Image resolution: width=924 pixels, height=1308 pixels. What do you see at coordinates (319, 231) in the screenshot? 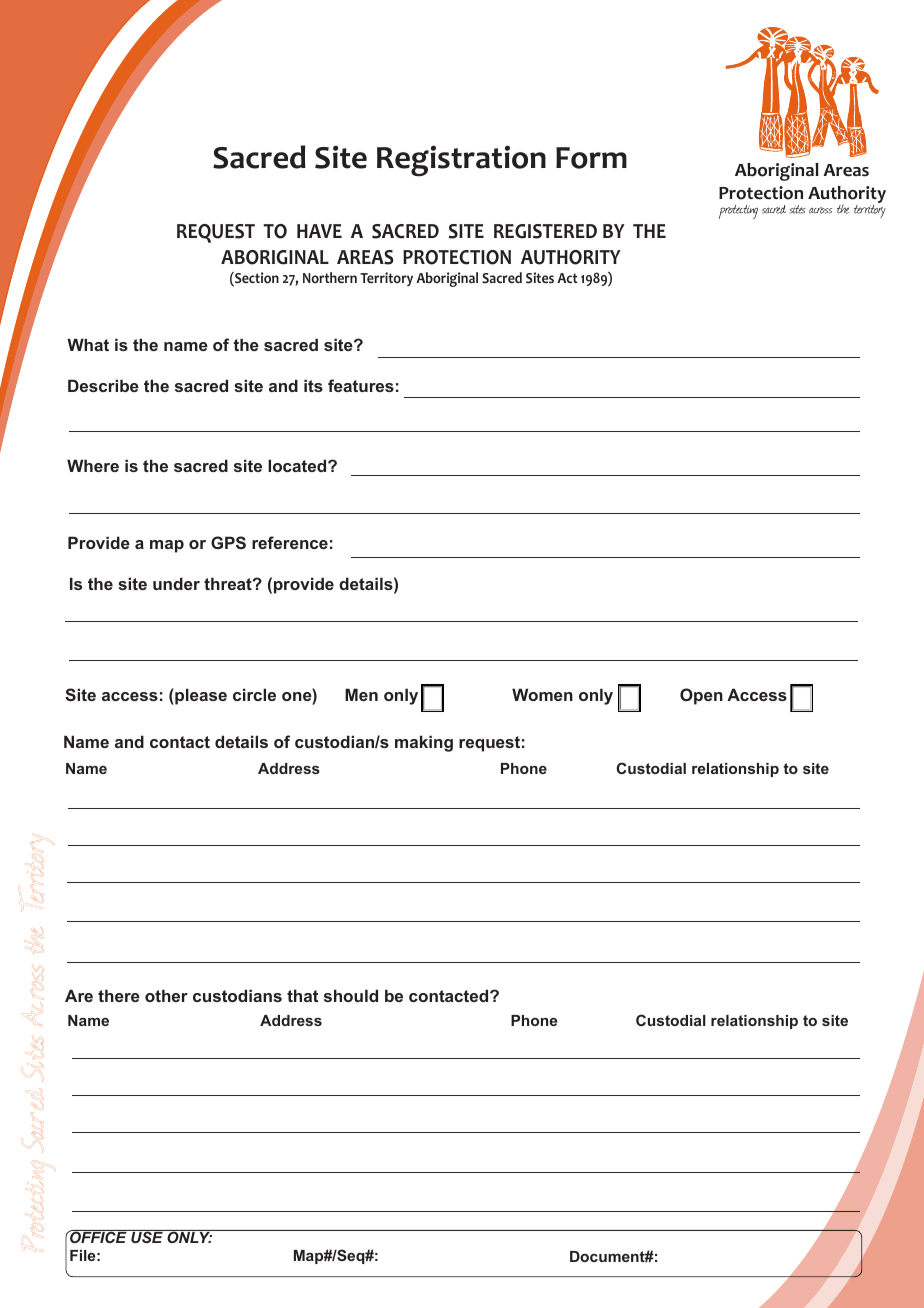
I see `HAVE` at bounding box center [319, 231].
